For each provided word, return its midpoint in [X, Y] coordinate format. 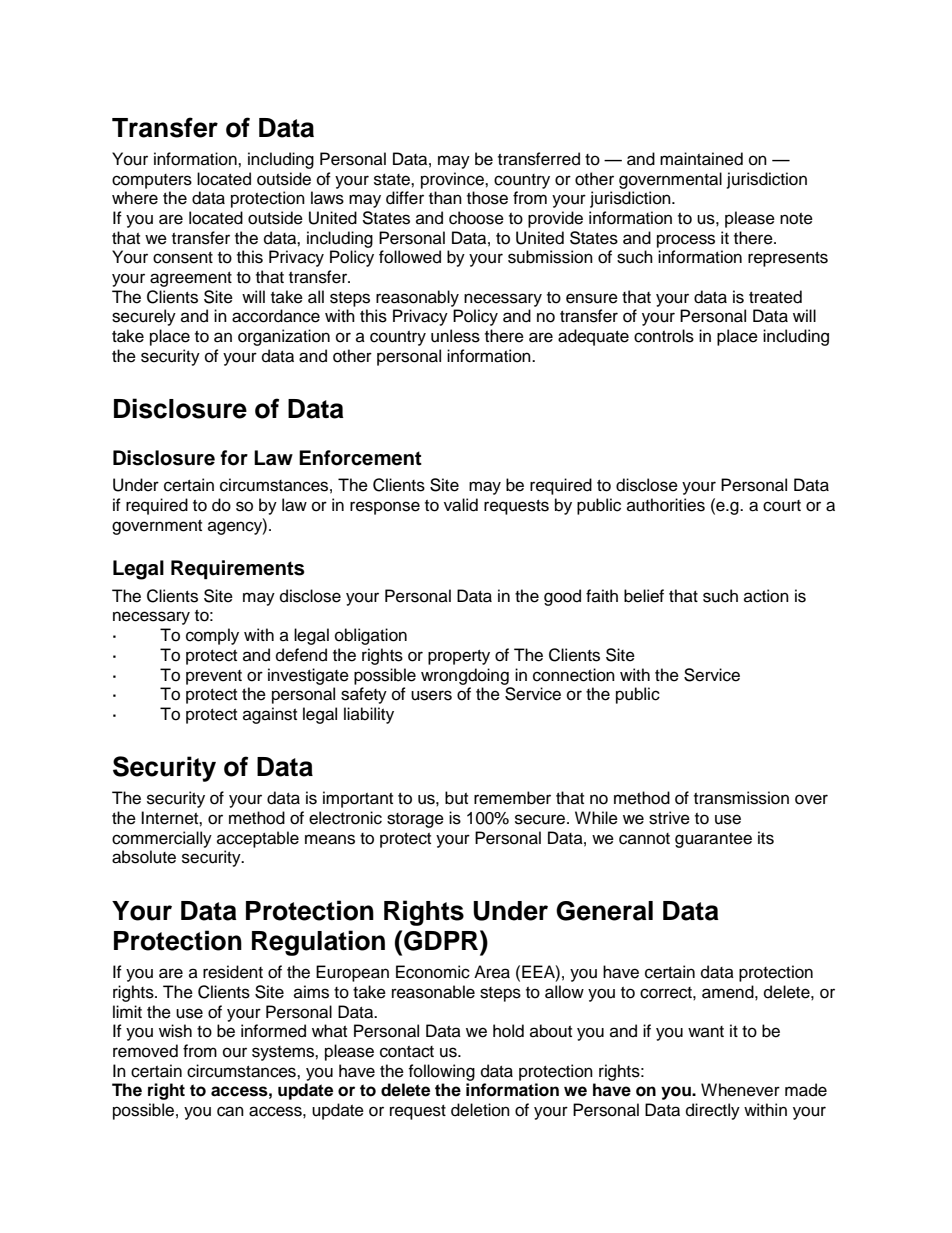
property [459, 657]
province [453, 180]
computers [152, 181]
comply [212, 636]
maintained [701, 159]
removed [145, 1051]
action [766, 596]
